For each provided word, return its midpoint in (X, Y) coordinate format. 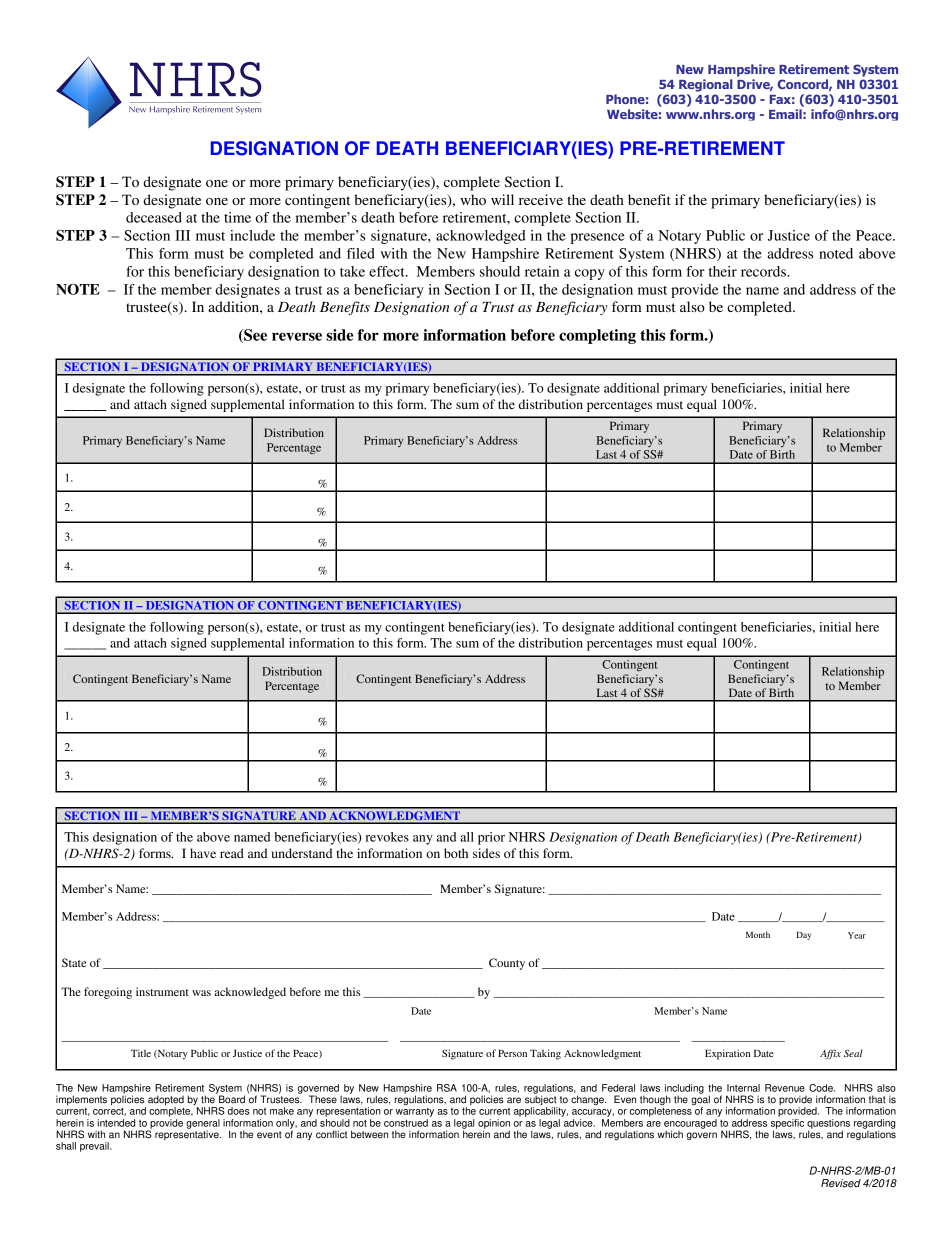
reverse (297, 336)
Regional (706, 85)
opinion (494, 1125)
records (764, 271)
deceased (154, 217)
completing (597, 336)
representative (188, 1134)
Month (758, 934)
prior (491, 838)
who (473, 199)
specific (787, 1123)
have (203, 853)
